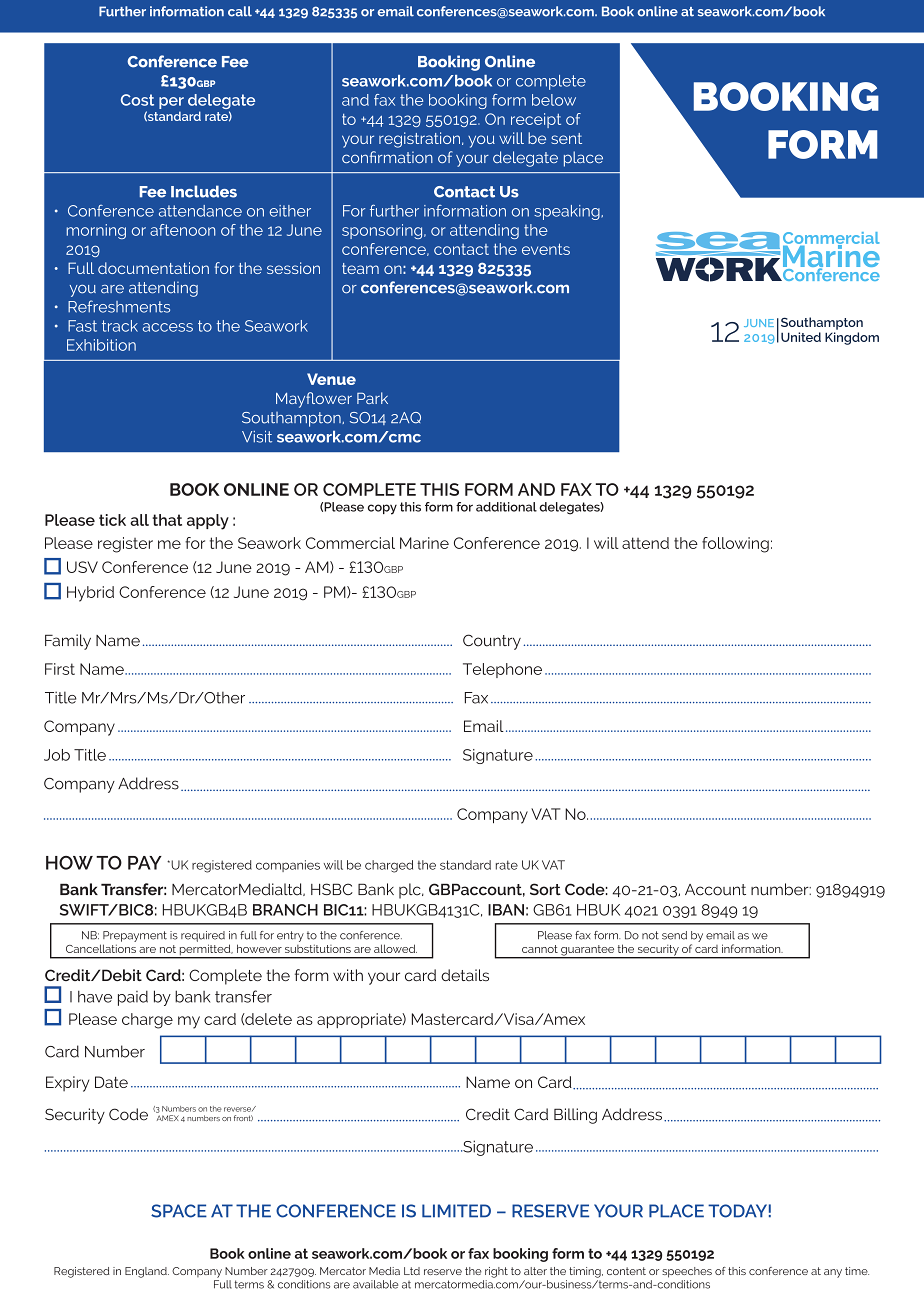 The image size is (924, 1308). Describe the element at coordinates (687, 1272) in the screenshot. I see `speeches` at that location.
